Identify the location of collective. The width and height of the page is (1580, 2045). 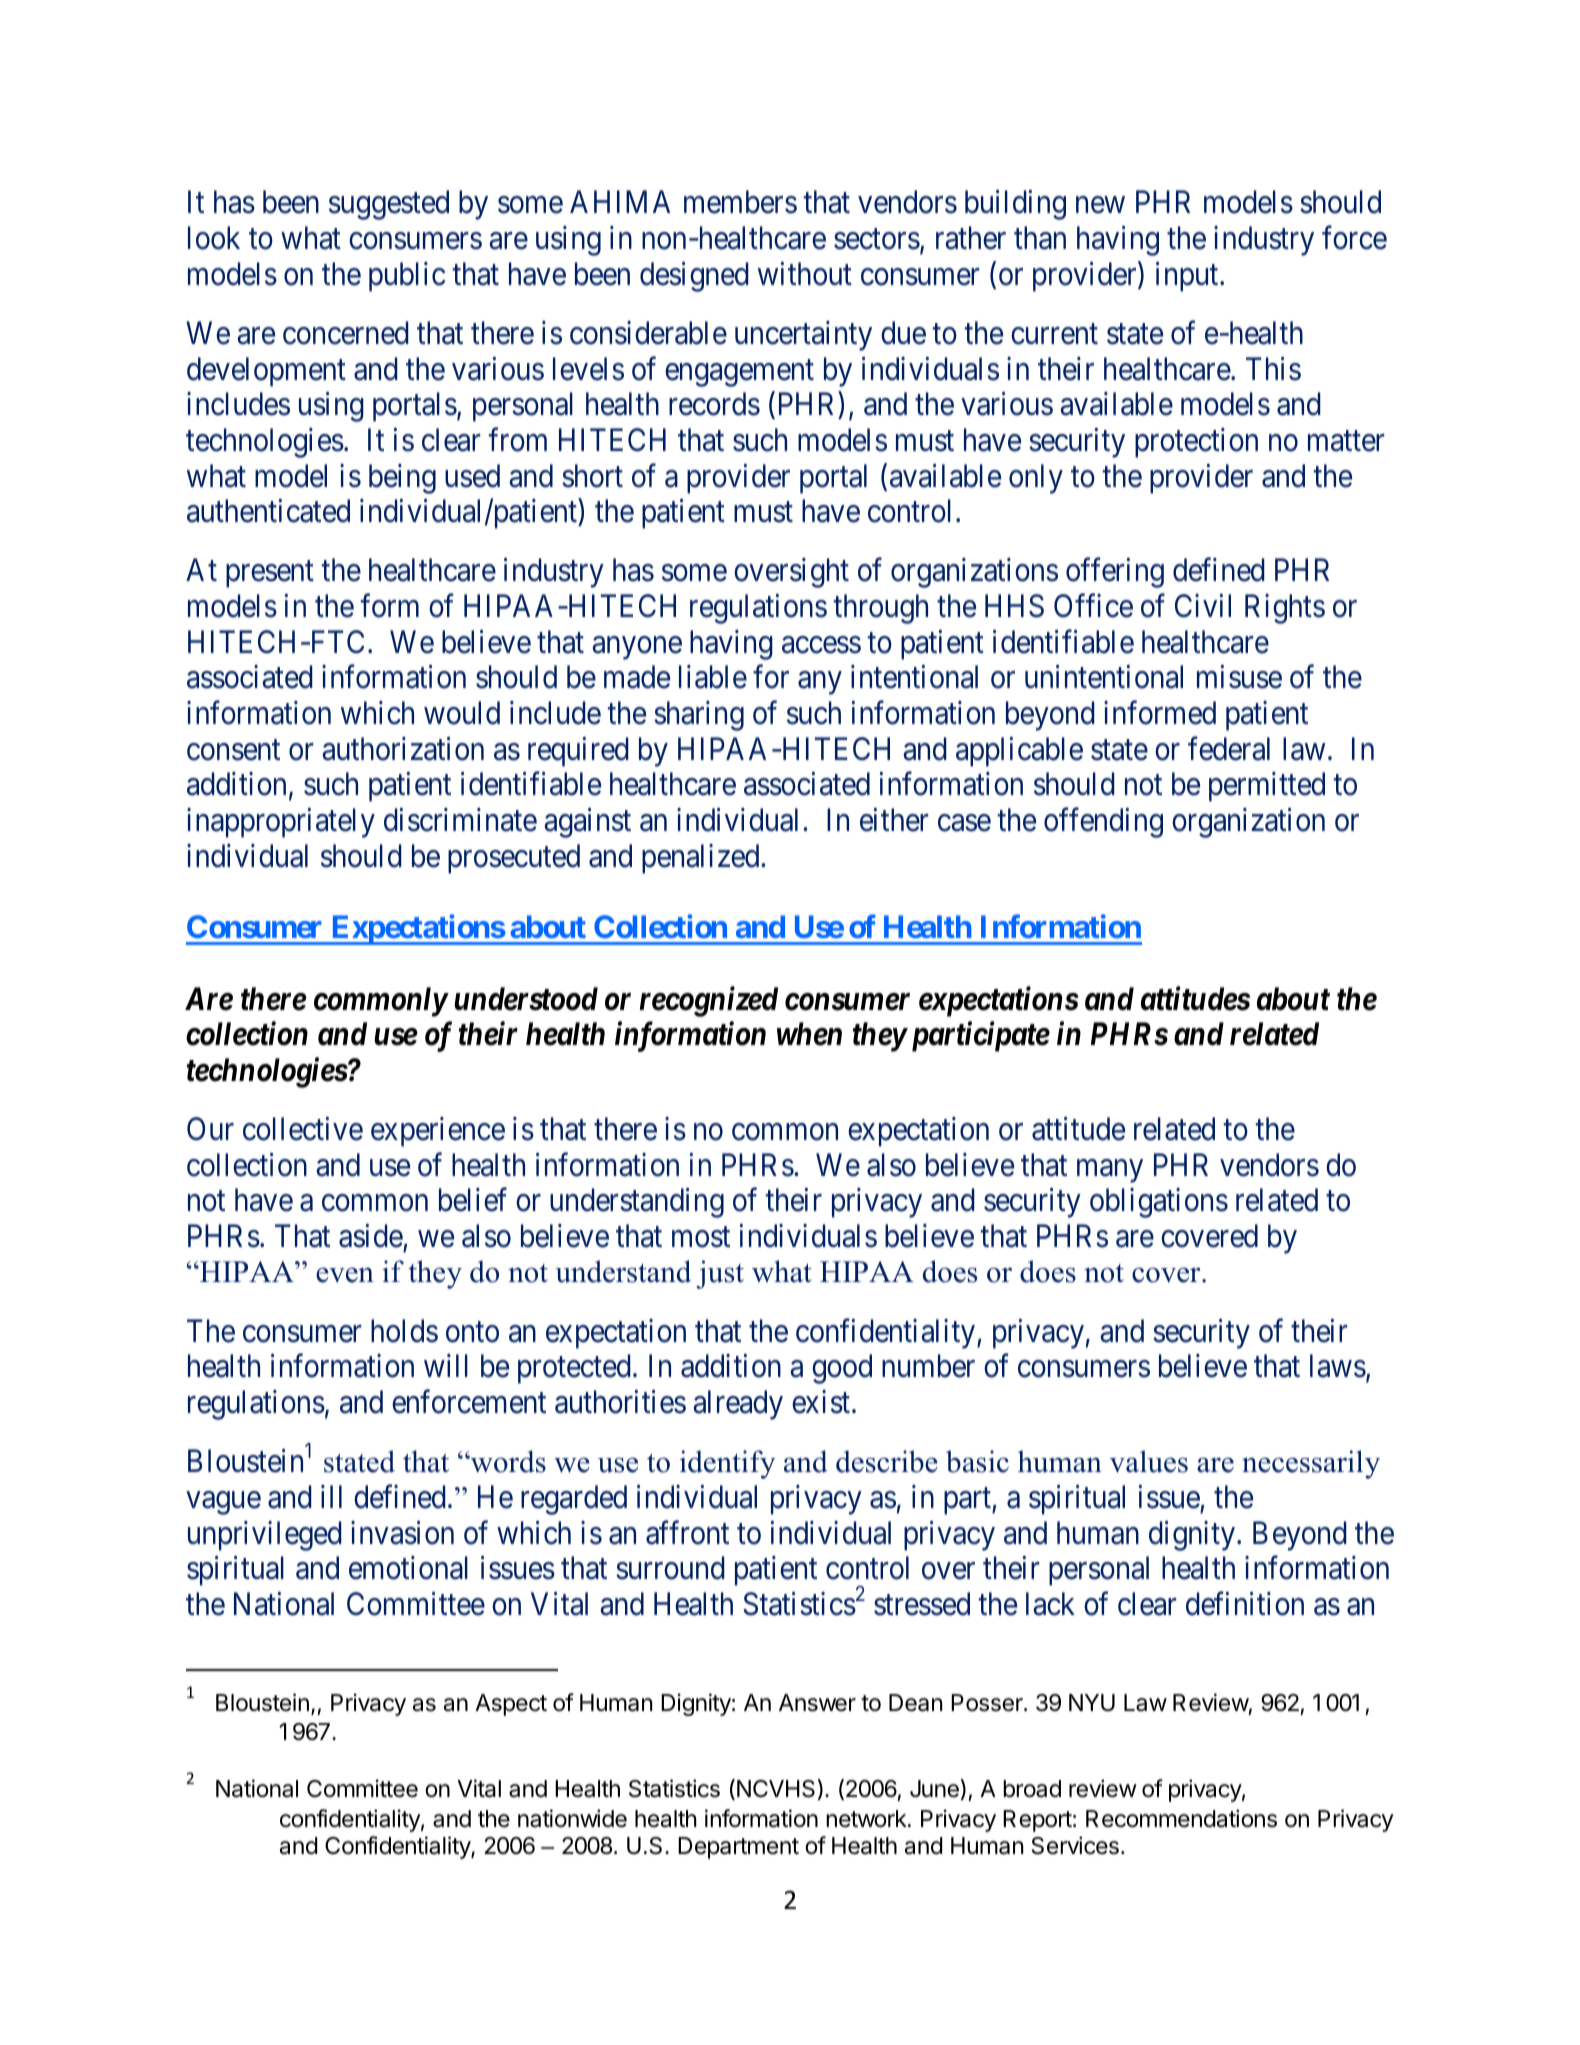
(303, 1129).
